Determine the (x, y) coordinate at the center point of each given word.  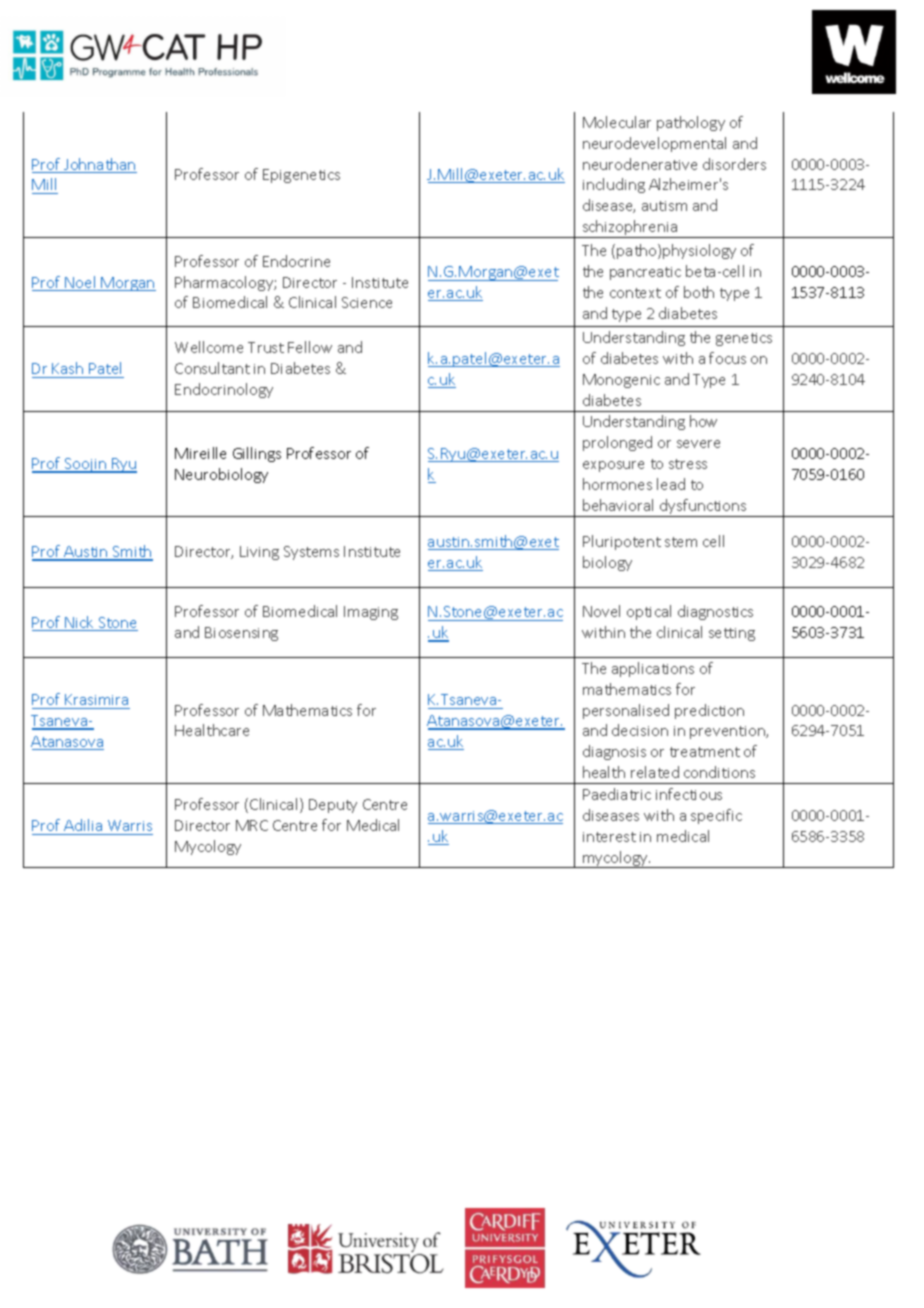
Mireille (200, 453)
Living (259, 553)
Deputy (333, 806)
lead (671, 484)
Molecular (617, 122)
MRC (252, 825)
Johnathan (99, 165)
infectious (689, 794)
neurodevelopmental (654, 144)
